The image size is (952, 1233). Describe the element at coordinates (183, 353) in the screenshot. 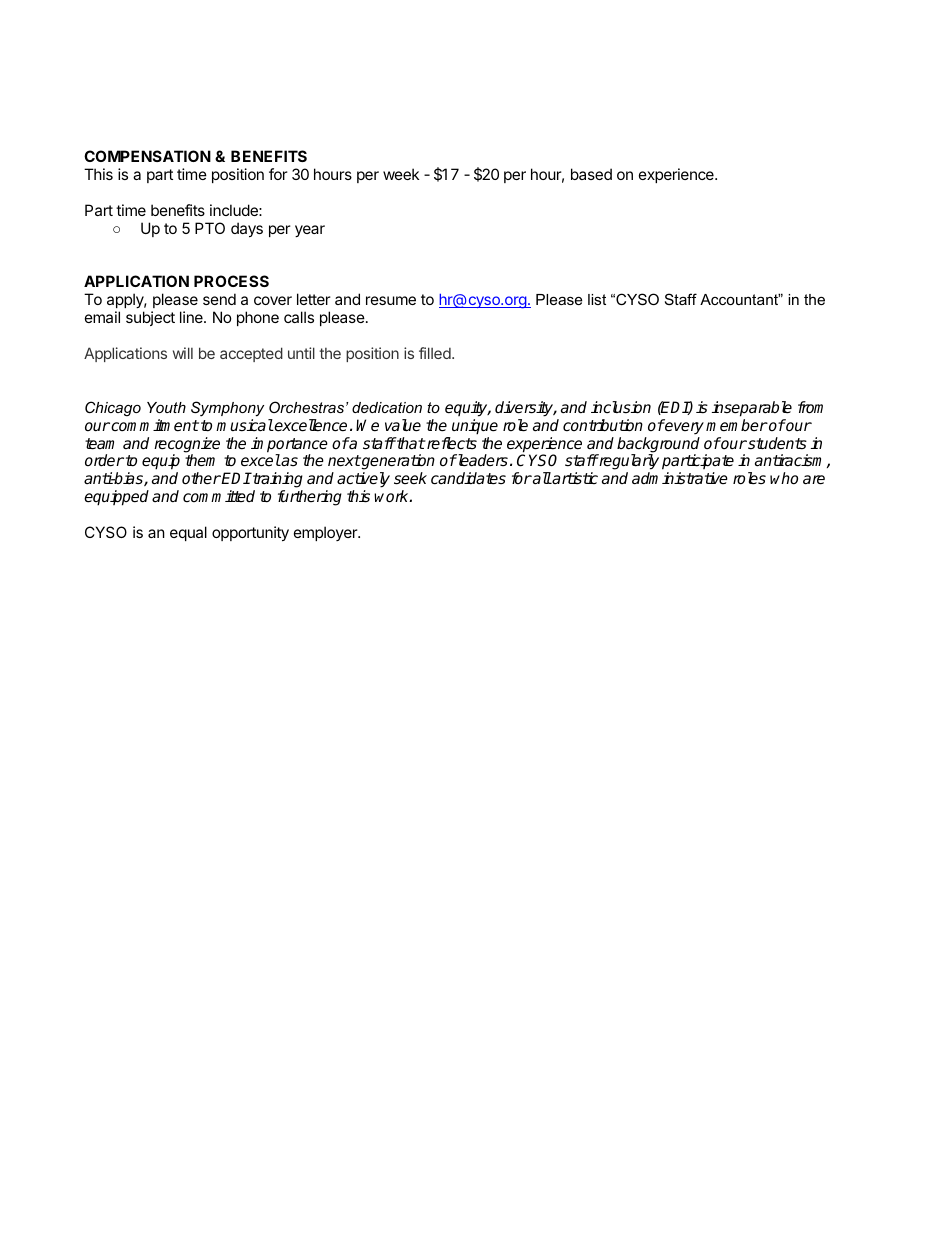

I see `will` at that location.
